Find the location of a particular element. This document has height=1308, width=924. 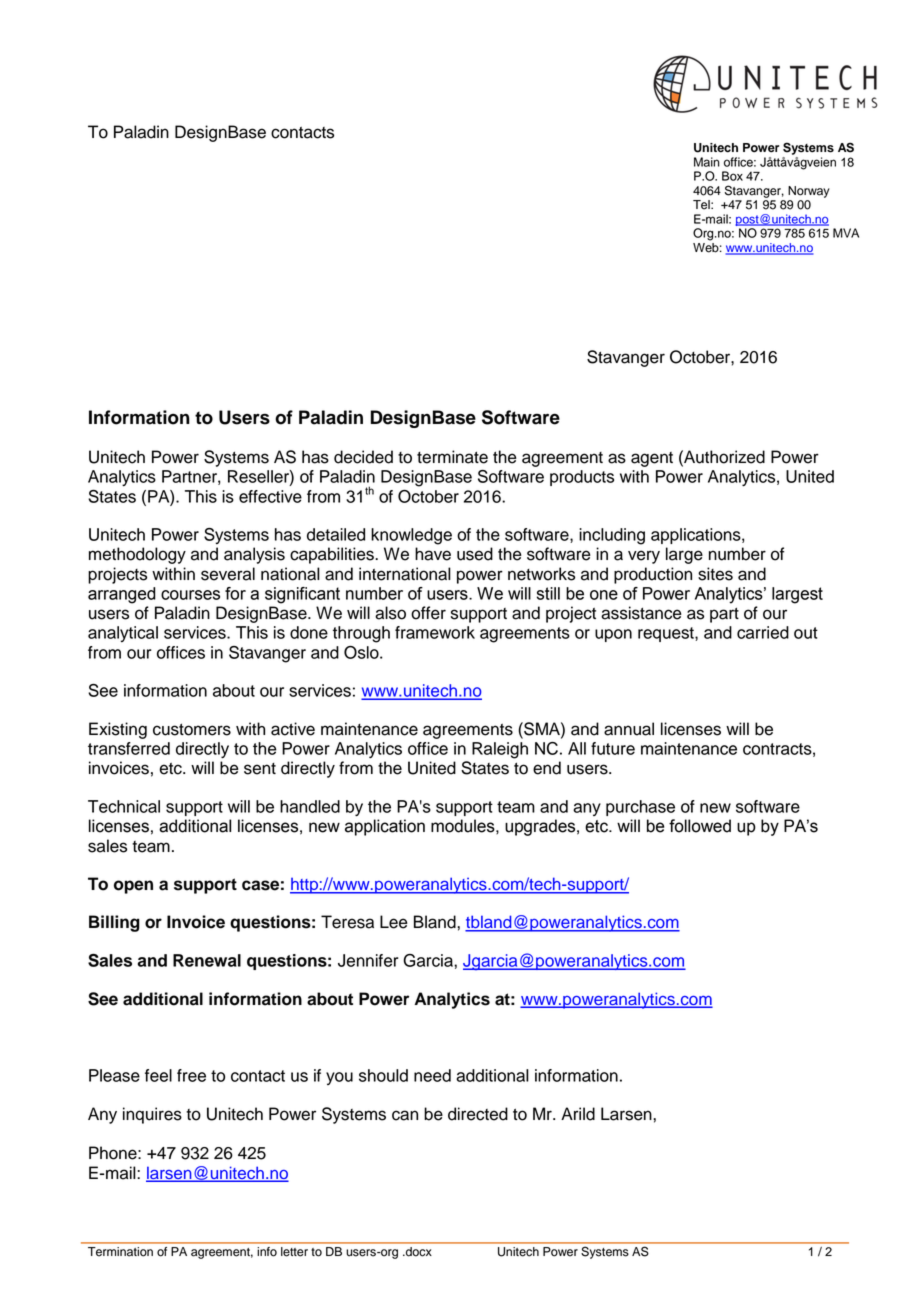

Termination is located at coordinates (120, 1252).
